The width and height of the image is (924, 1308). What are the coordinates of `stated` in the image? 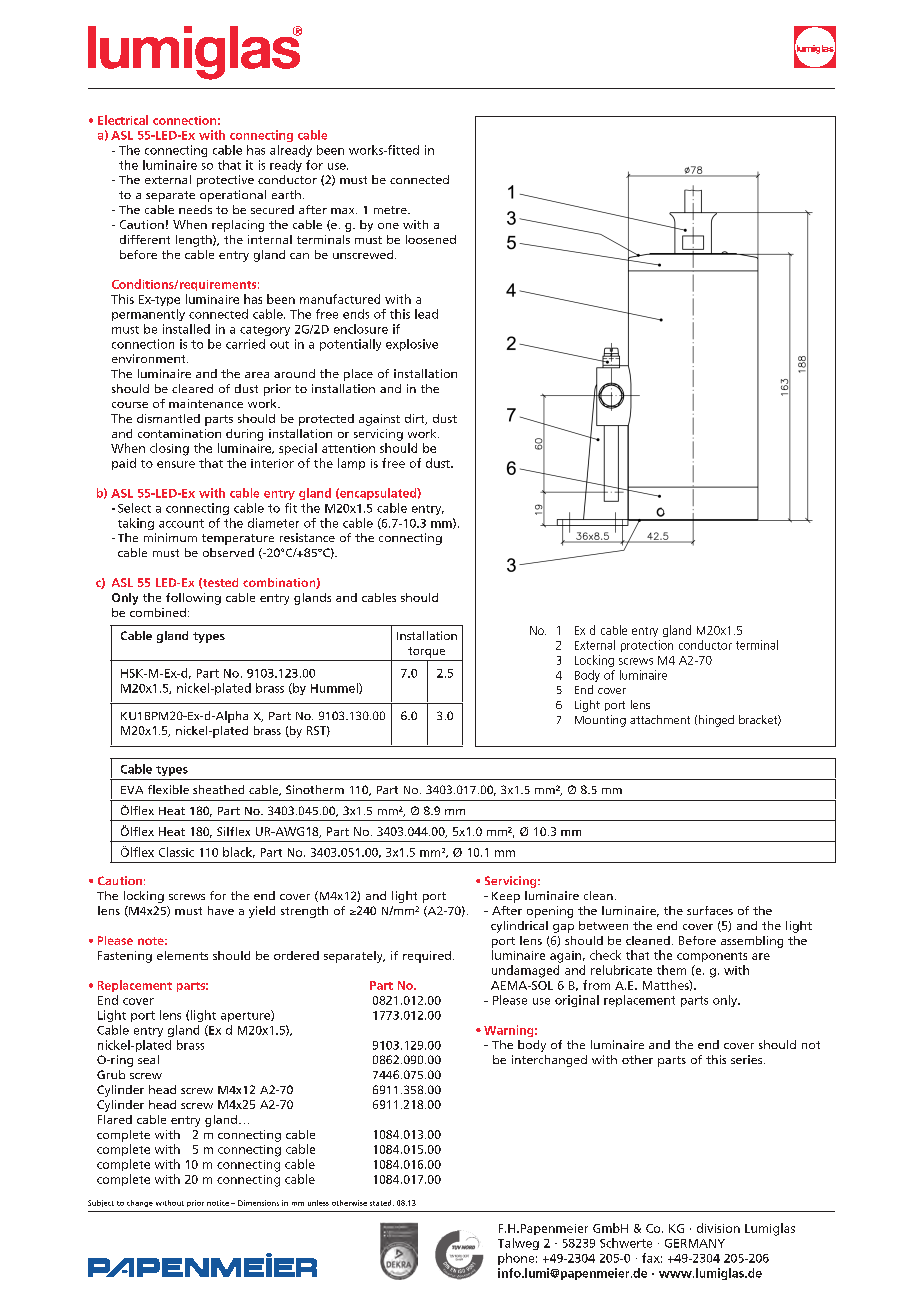 It's located at (382, 1203).
